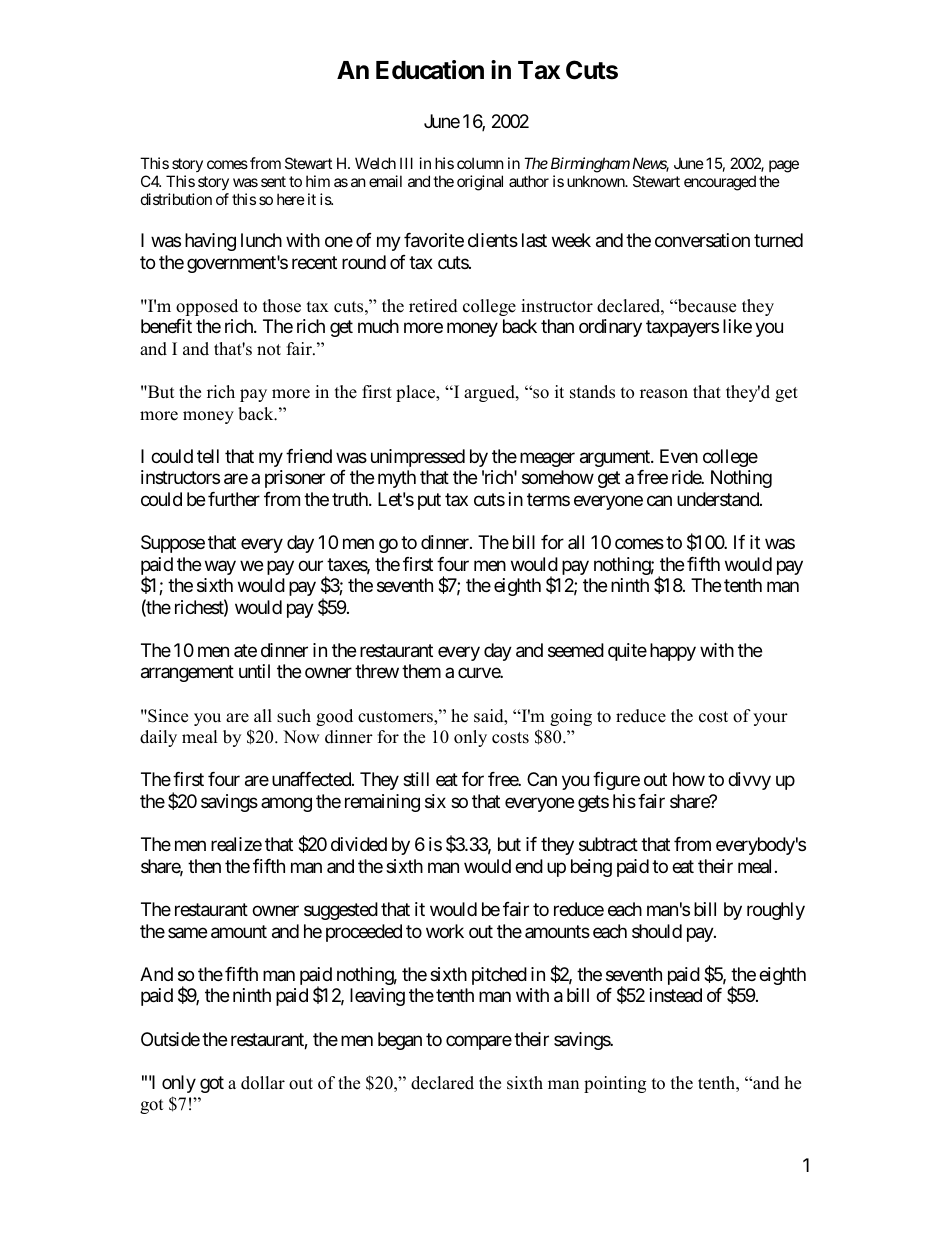  What do you see at coordinates (208, 456) in the image?
I see `tell` at bounding box center [208, 456].
